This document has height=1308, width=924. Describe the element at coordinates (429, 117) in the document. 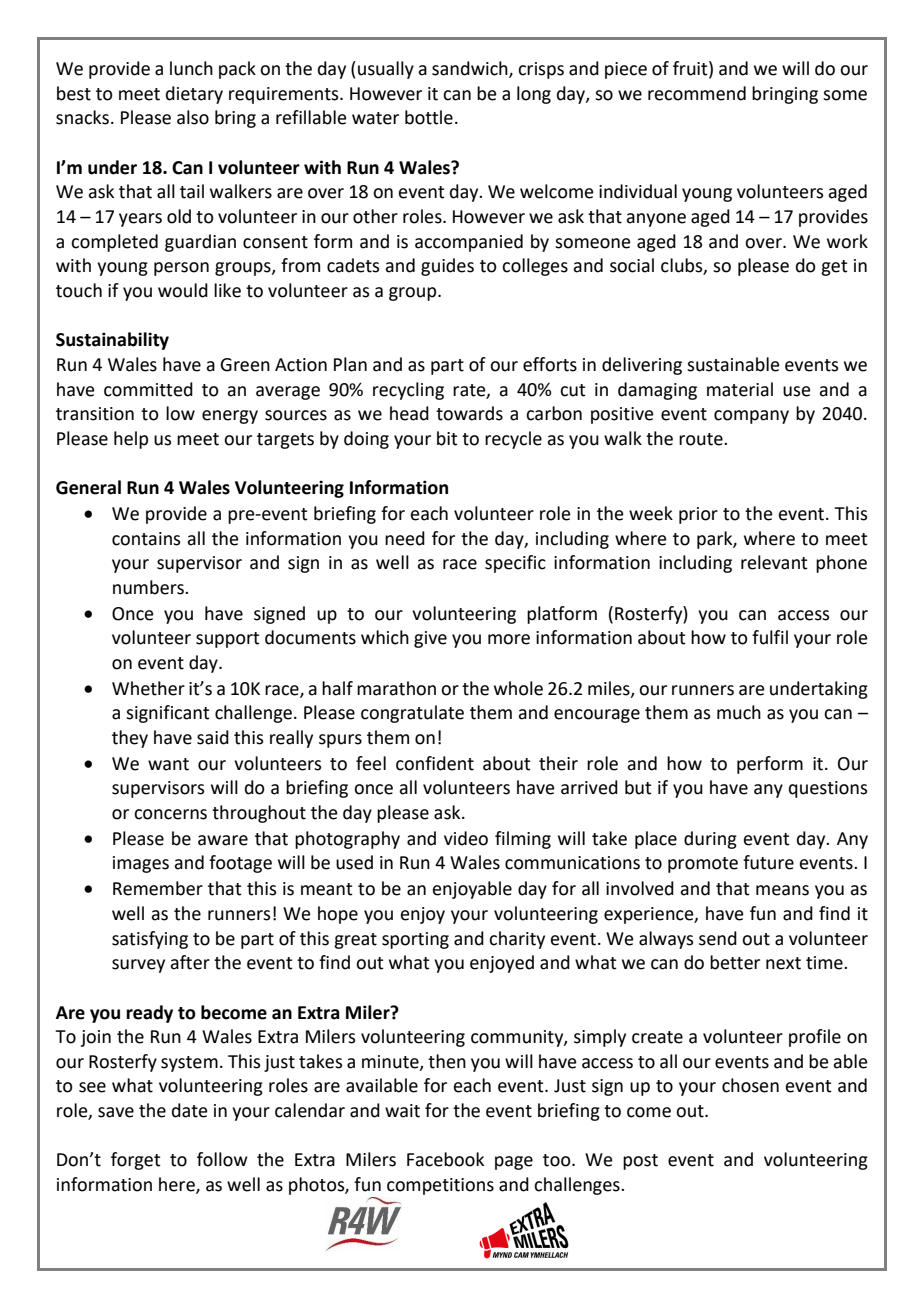

I see `bottle` at that location.
